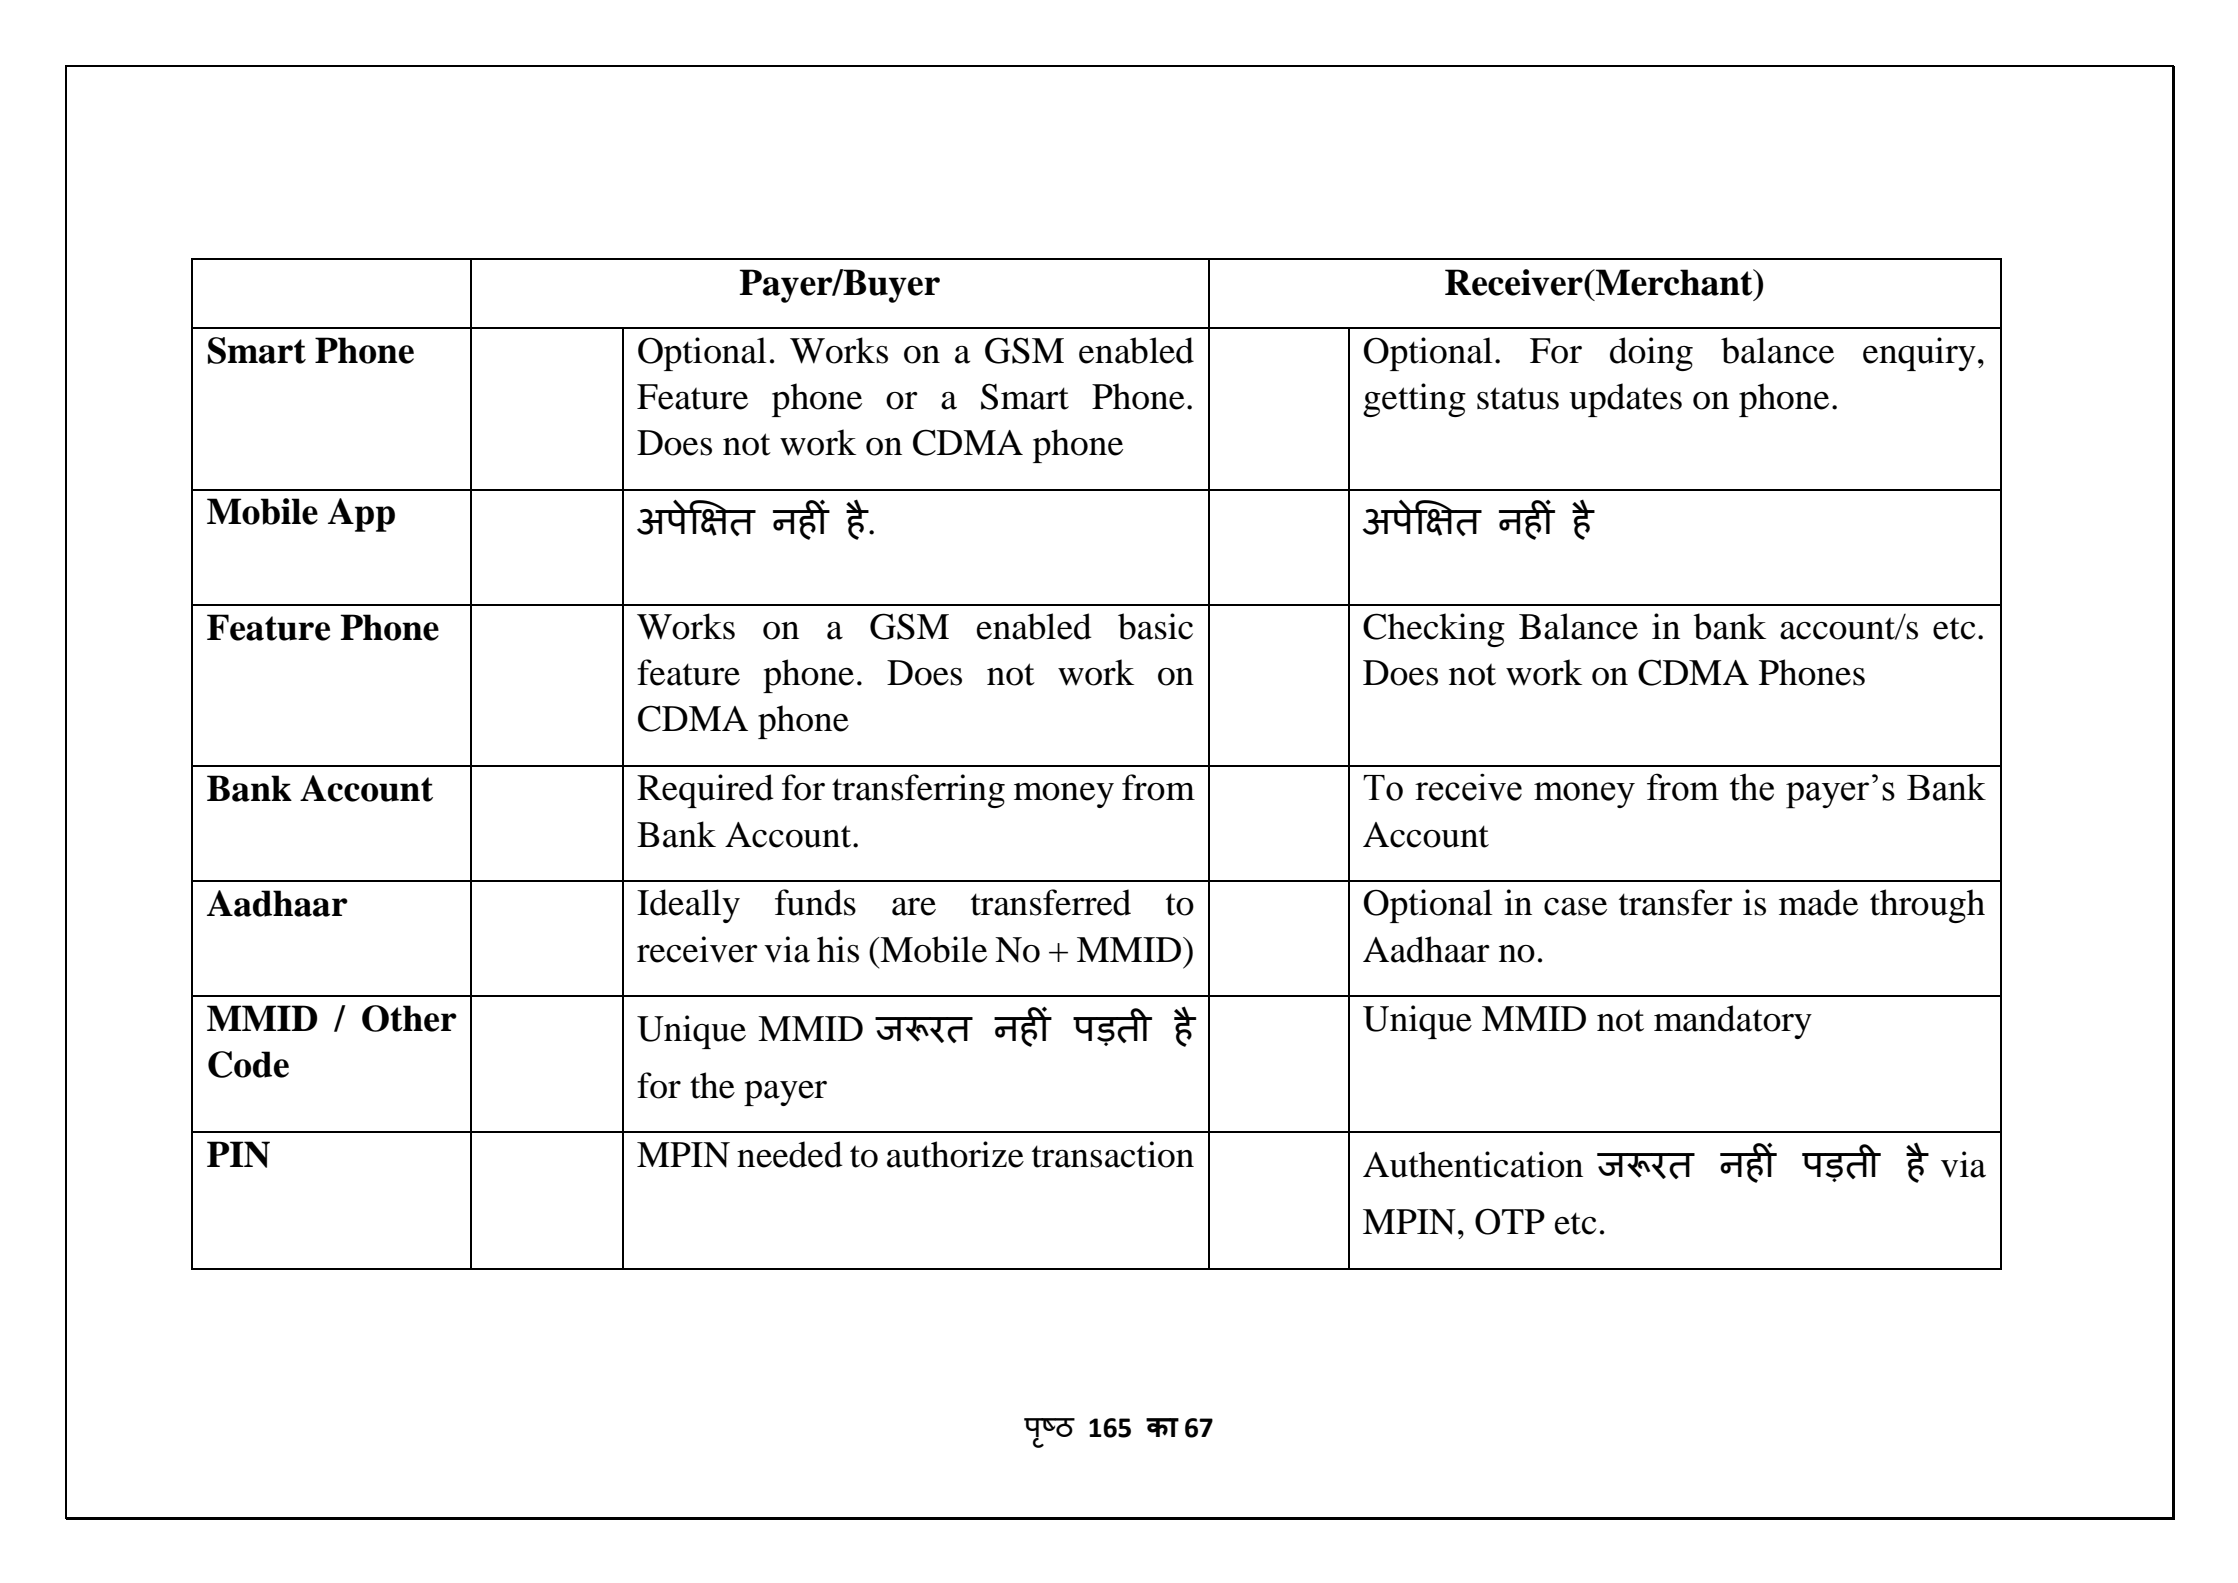  What do you see at coordinates (1651, 354) in the page?
I see `doing` at bounding box center [1651, 354].
